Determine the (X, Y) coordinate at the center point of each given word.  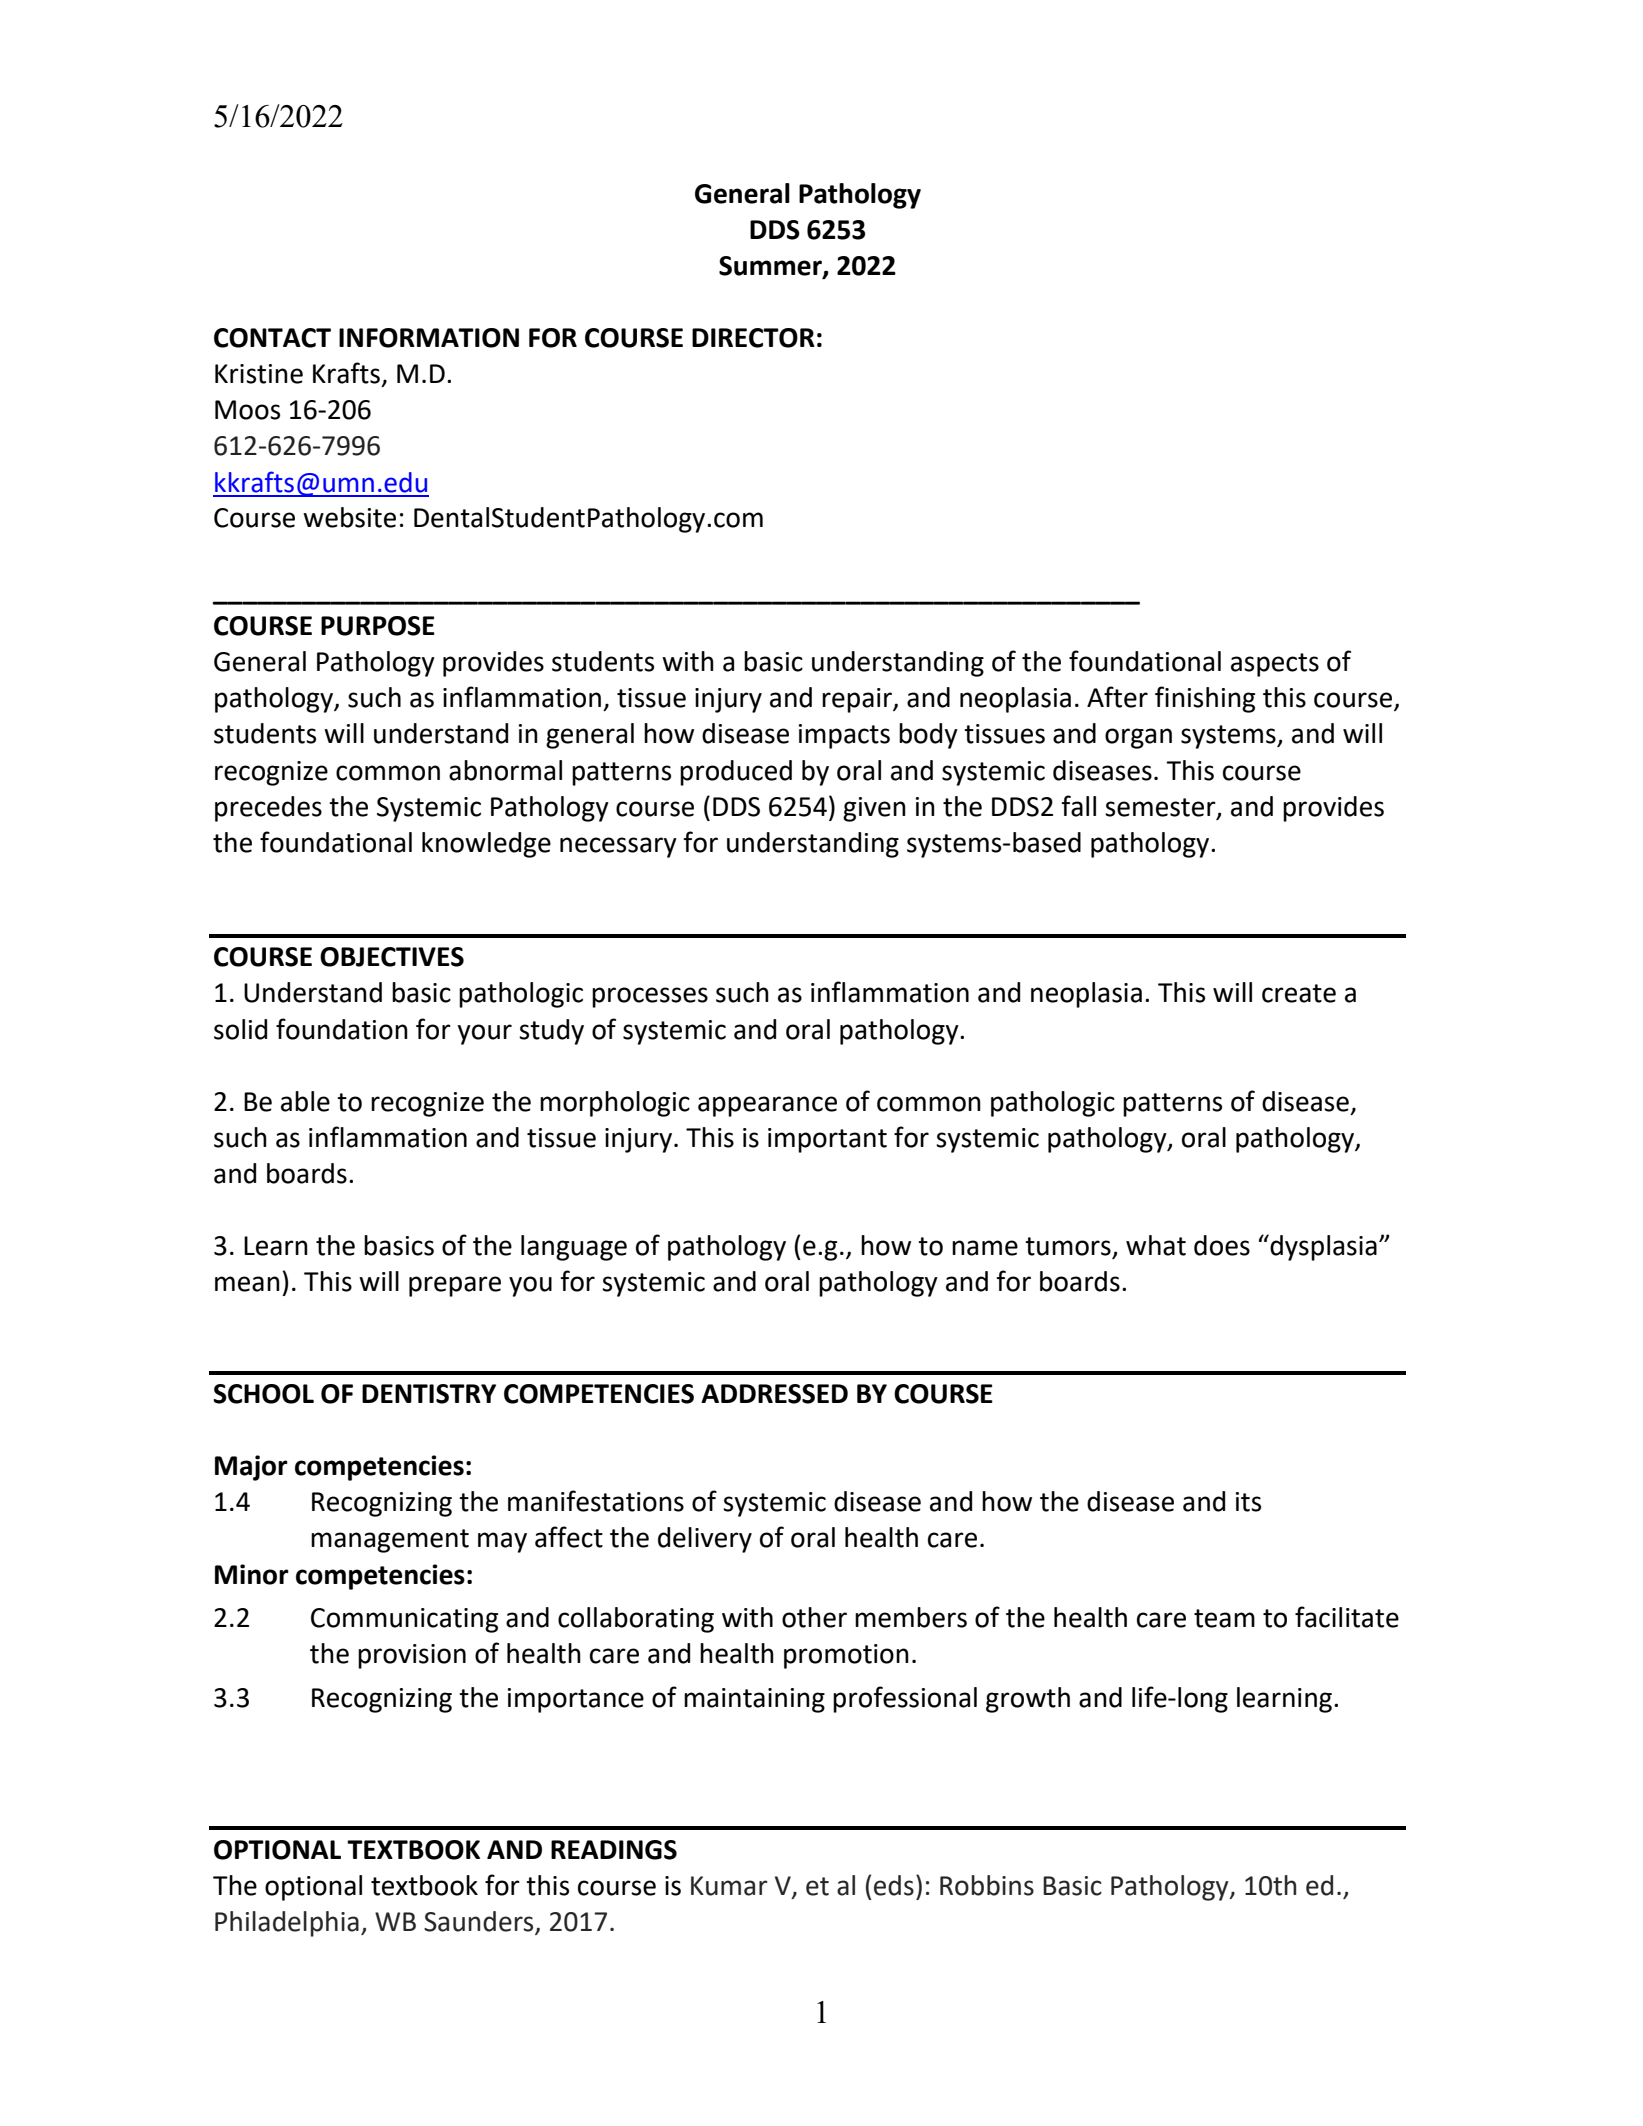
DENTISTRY (429, 1394)
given (874, 809)
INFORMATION (429, 338)
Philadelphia (287, 1924)
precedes (268, 809)
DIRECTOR (753, 338)
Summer (771, 267)
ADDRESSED (774, 1394)
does (1222, 1245)
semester (1161, 808)
